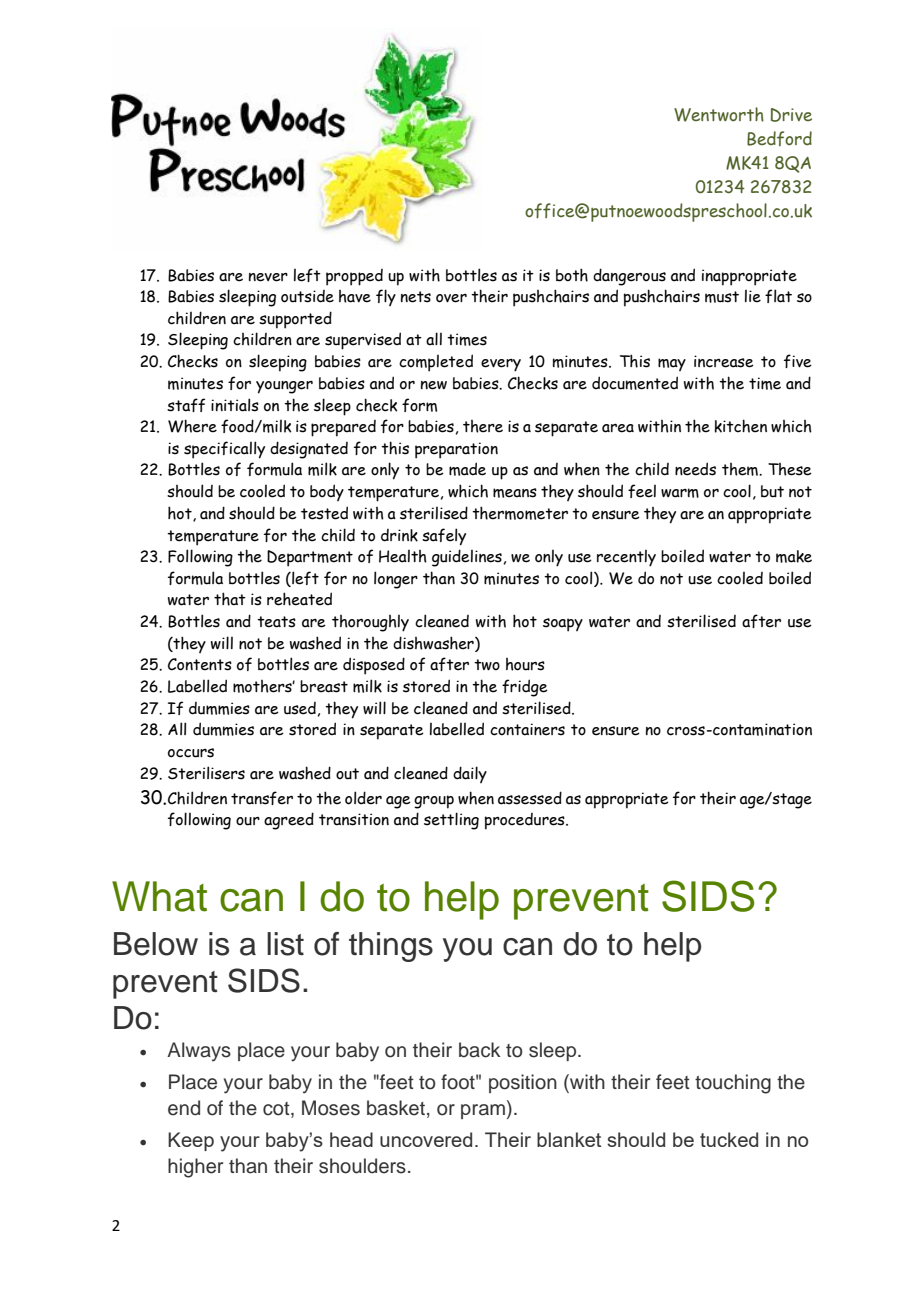  I want to click on Keep, so click(191, 1141).
